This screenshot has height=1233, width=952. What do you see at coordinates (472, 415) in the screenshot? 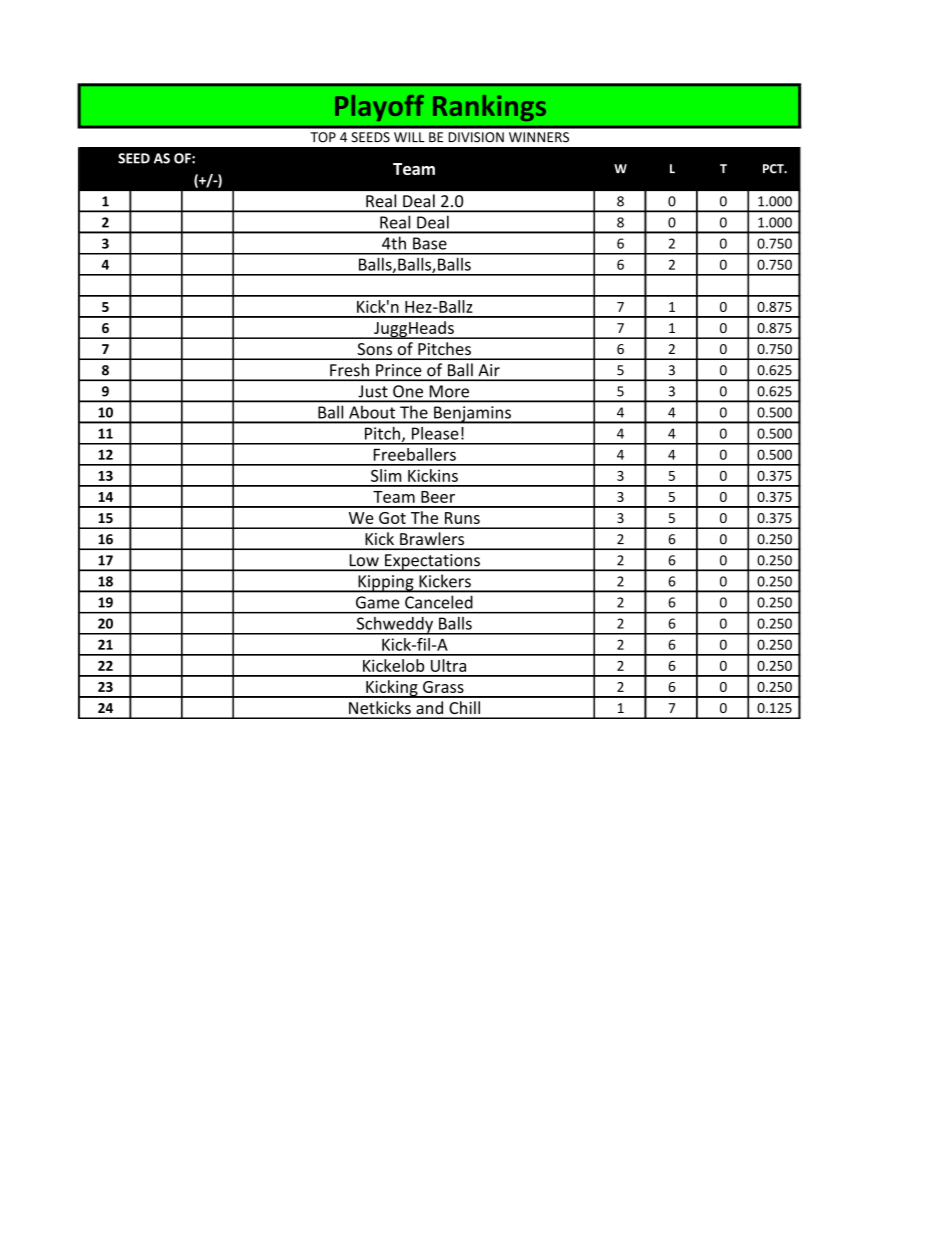
I see `Benjamins` at bounding box center [472, 415].
